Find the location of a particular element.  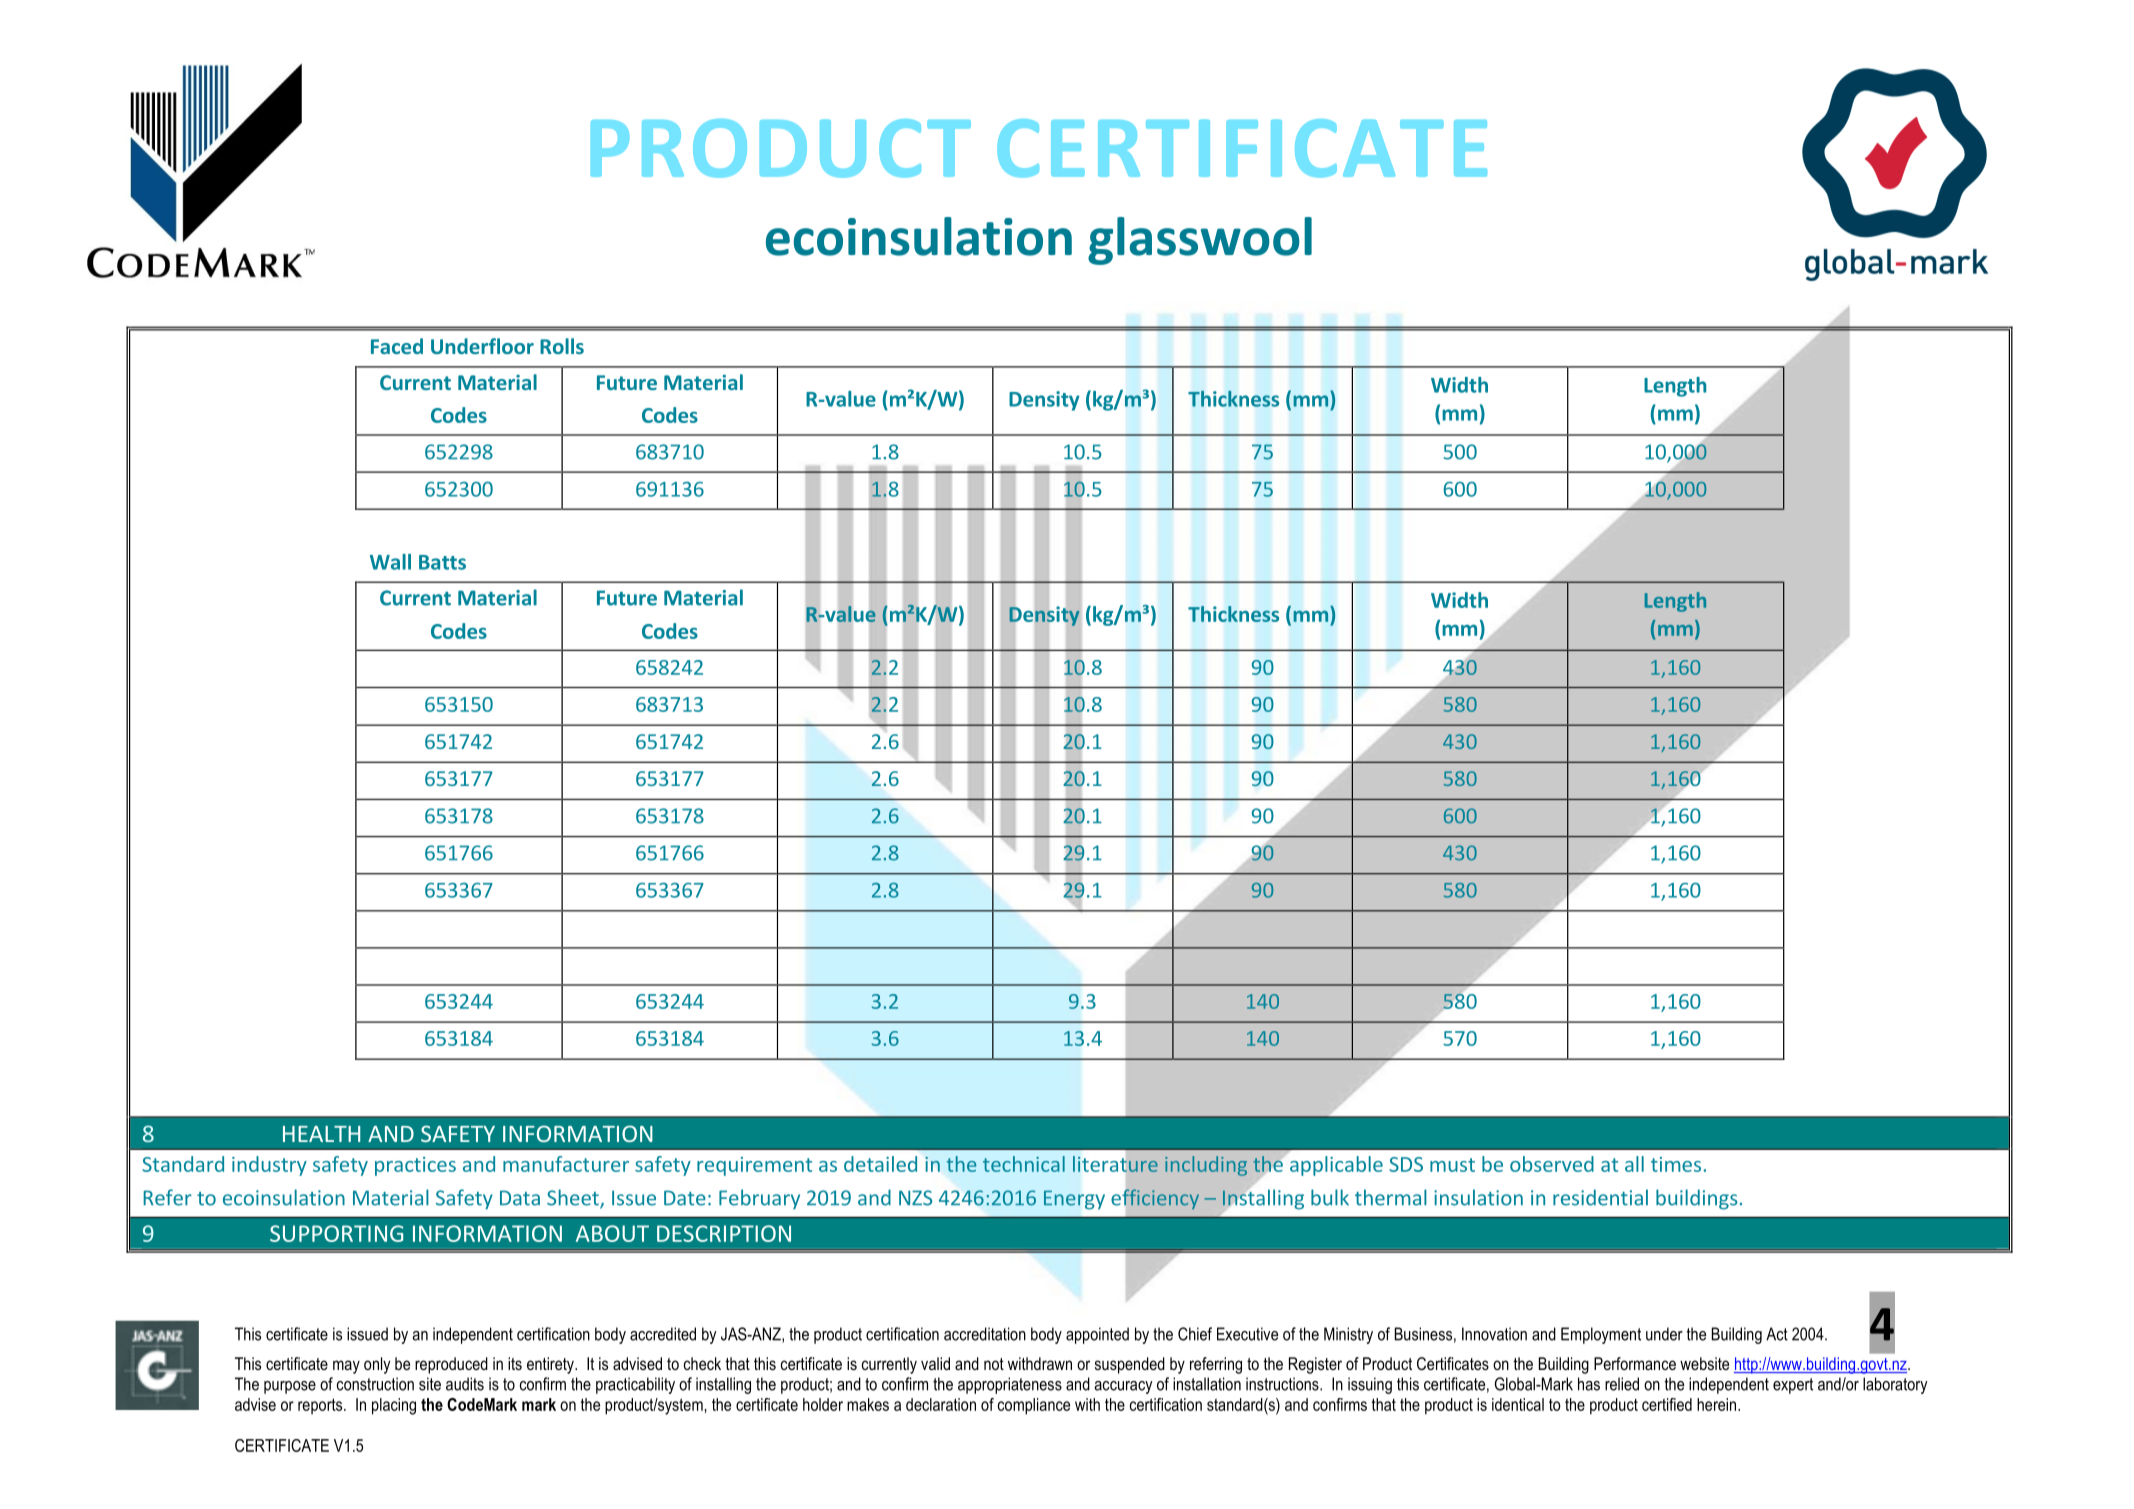

Faced is located at coordinates (397, 346).
